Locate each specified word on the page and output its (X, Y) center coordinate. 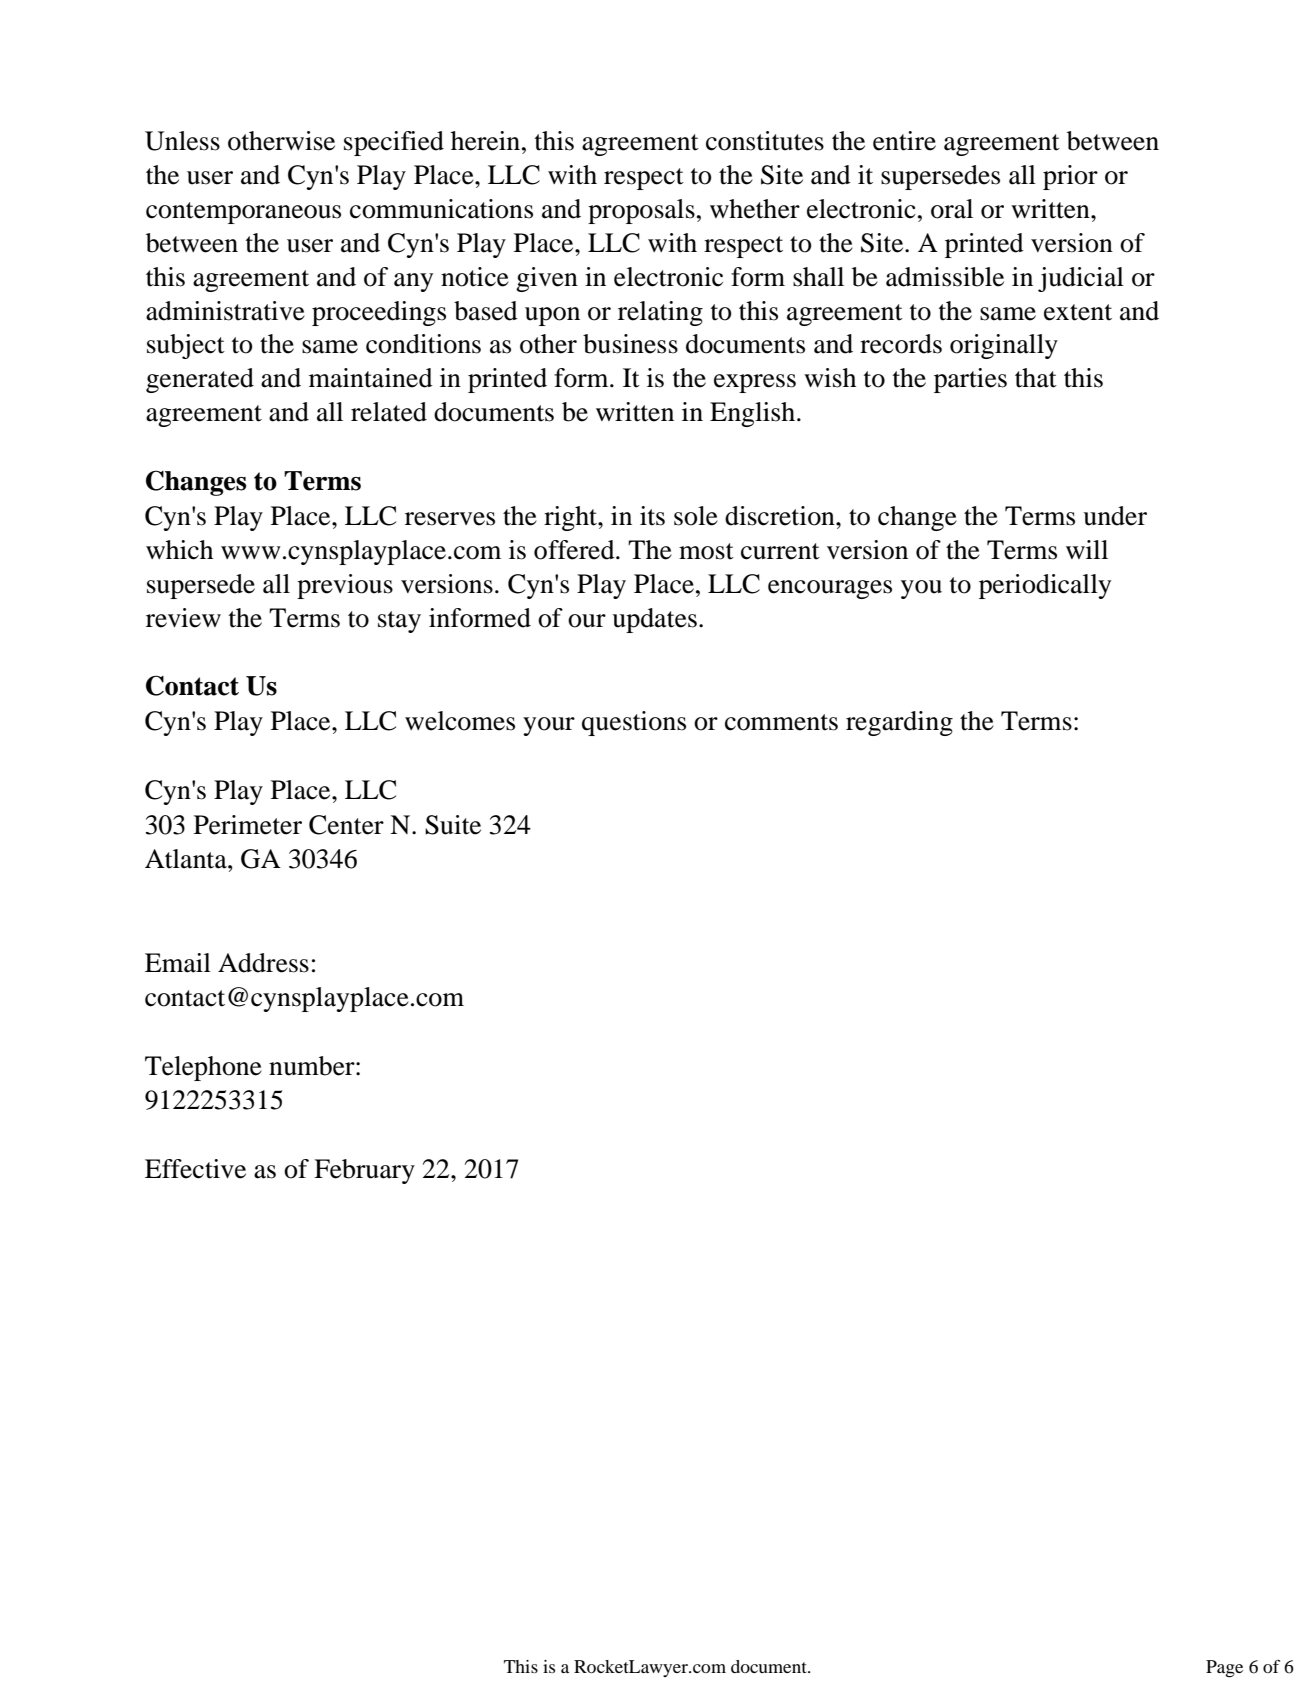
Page (1224, 1669)
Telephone (203, 1068)
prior (1070, 177)
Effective (195, 1169)
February (364, 1171)
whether (755, 209)
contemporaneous (243, 213)
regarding (899, 723)
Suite (453, 825)
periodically (1045, 586)
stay (399, 622)
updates (654, 620)
